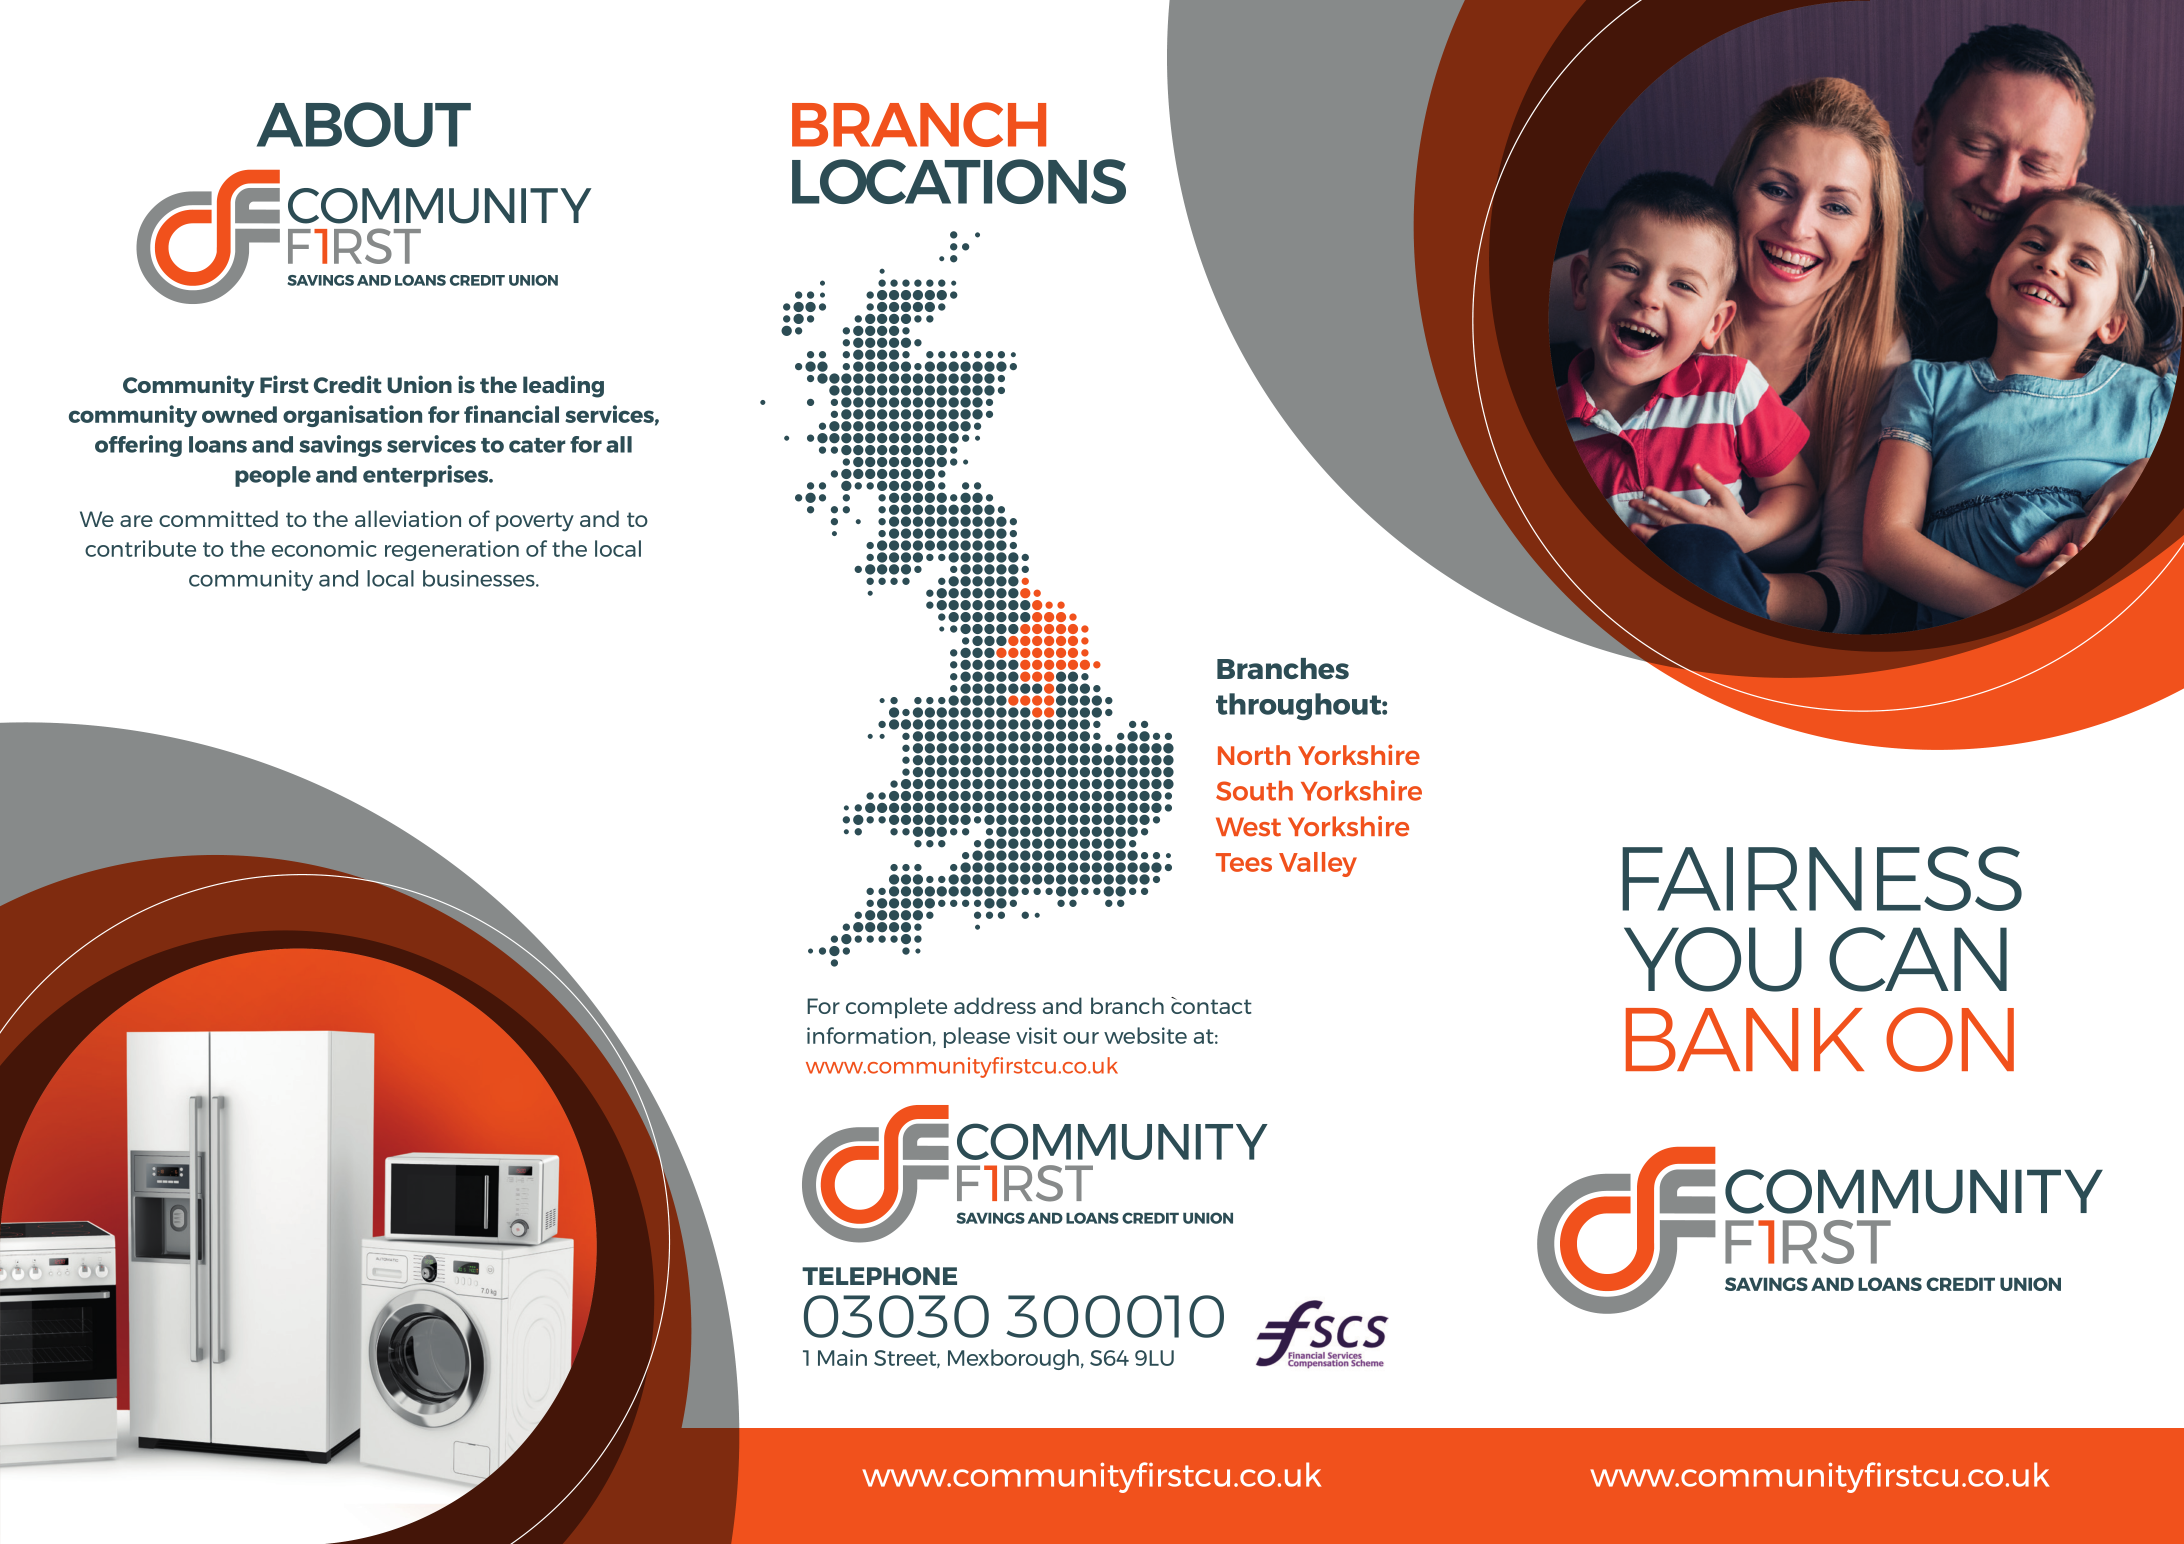  Describe the element at coordinates (364, 124) in the screenshot. I see `ABOUT` at that location.
